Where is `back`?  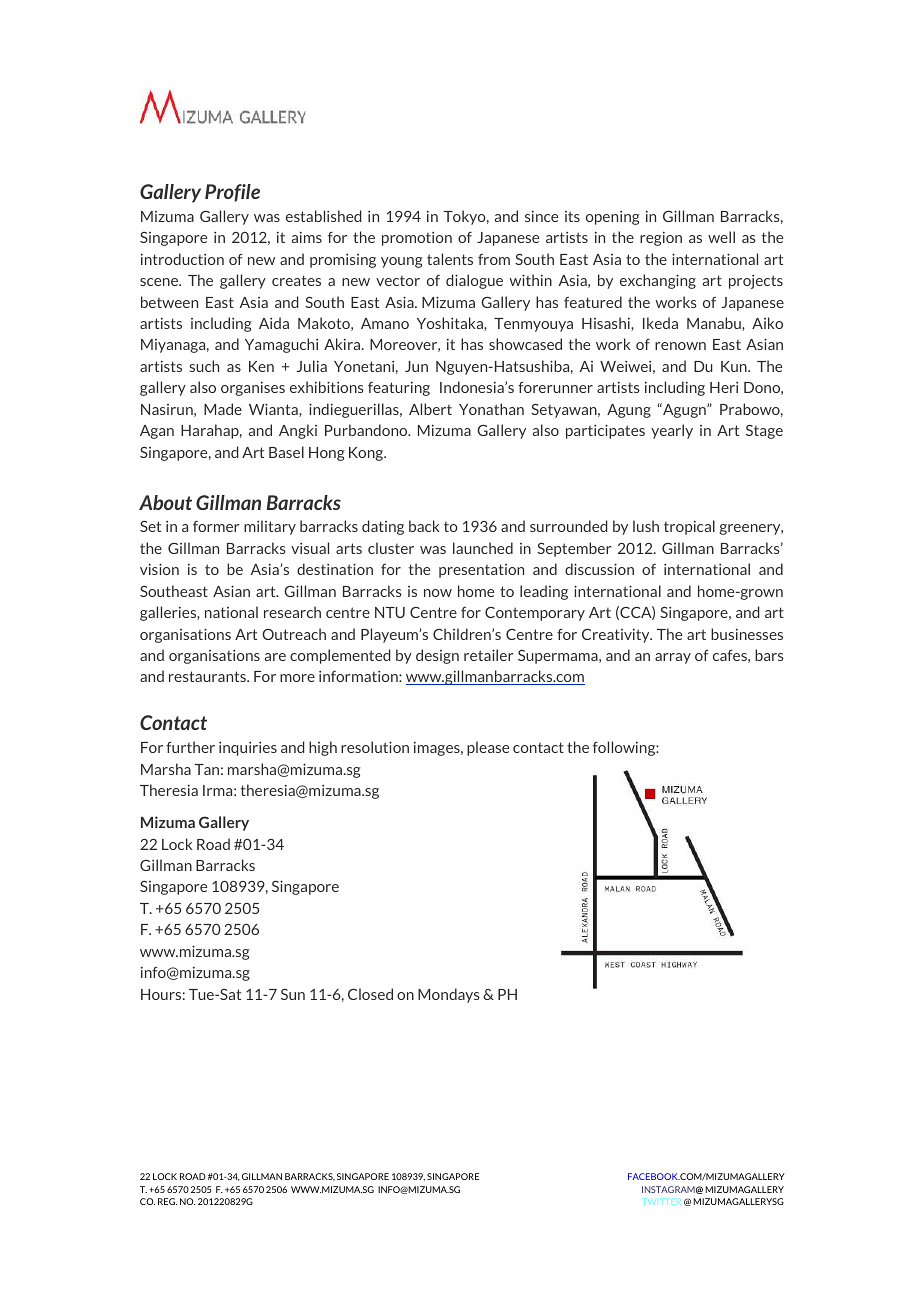
back is located at coordinates (424, 526).
